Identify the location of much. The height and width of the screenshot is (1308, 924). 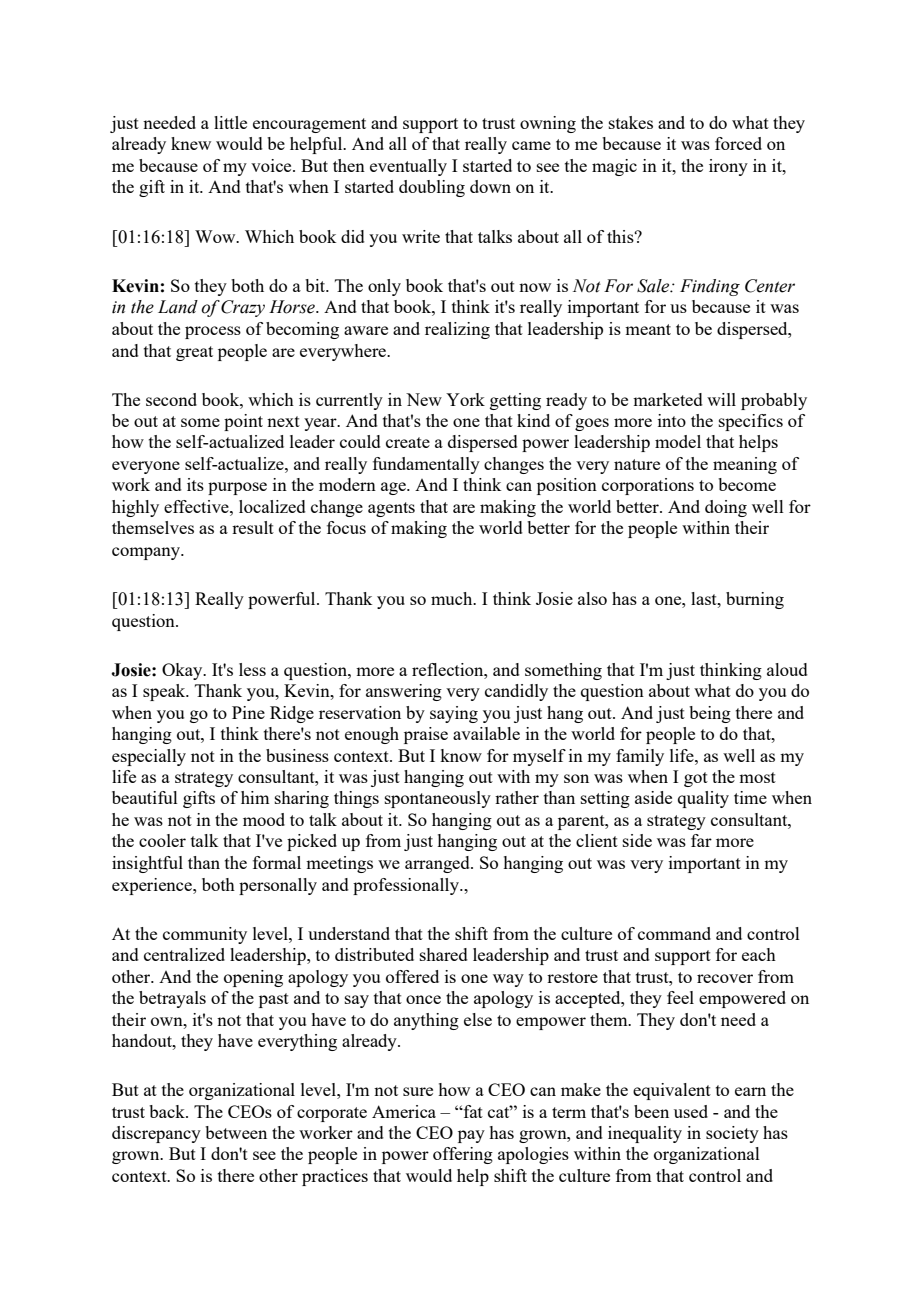
(453, 598).
